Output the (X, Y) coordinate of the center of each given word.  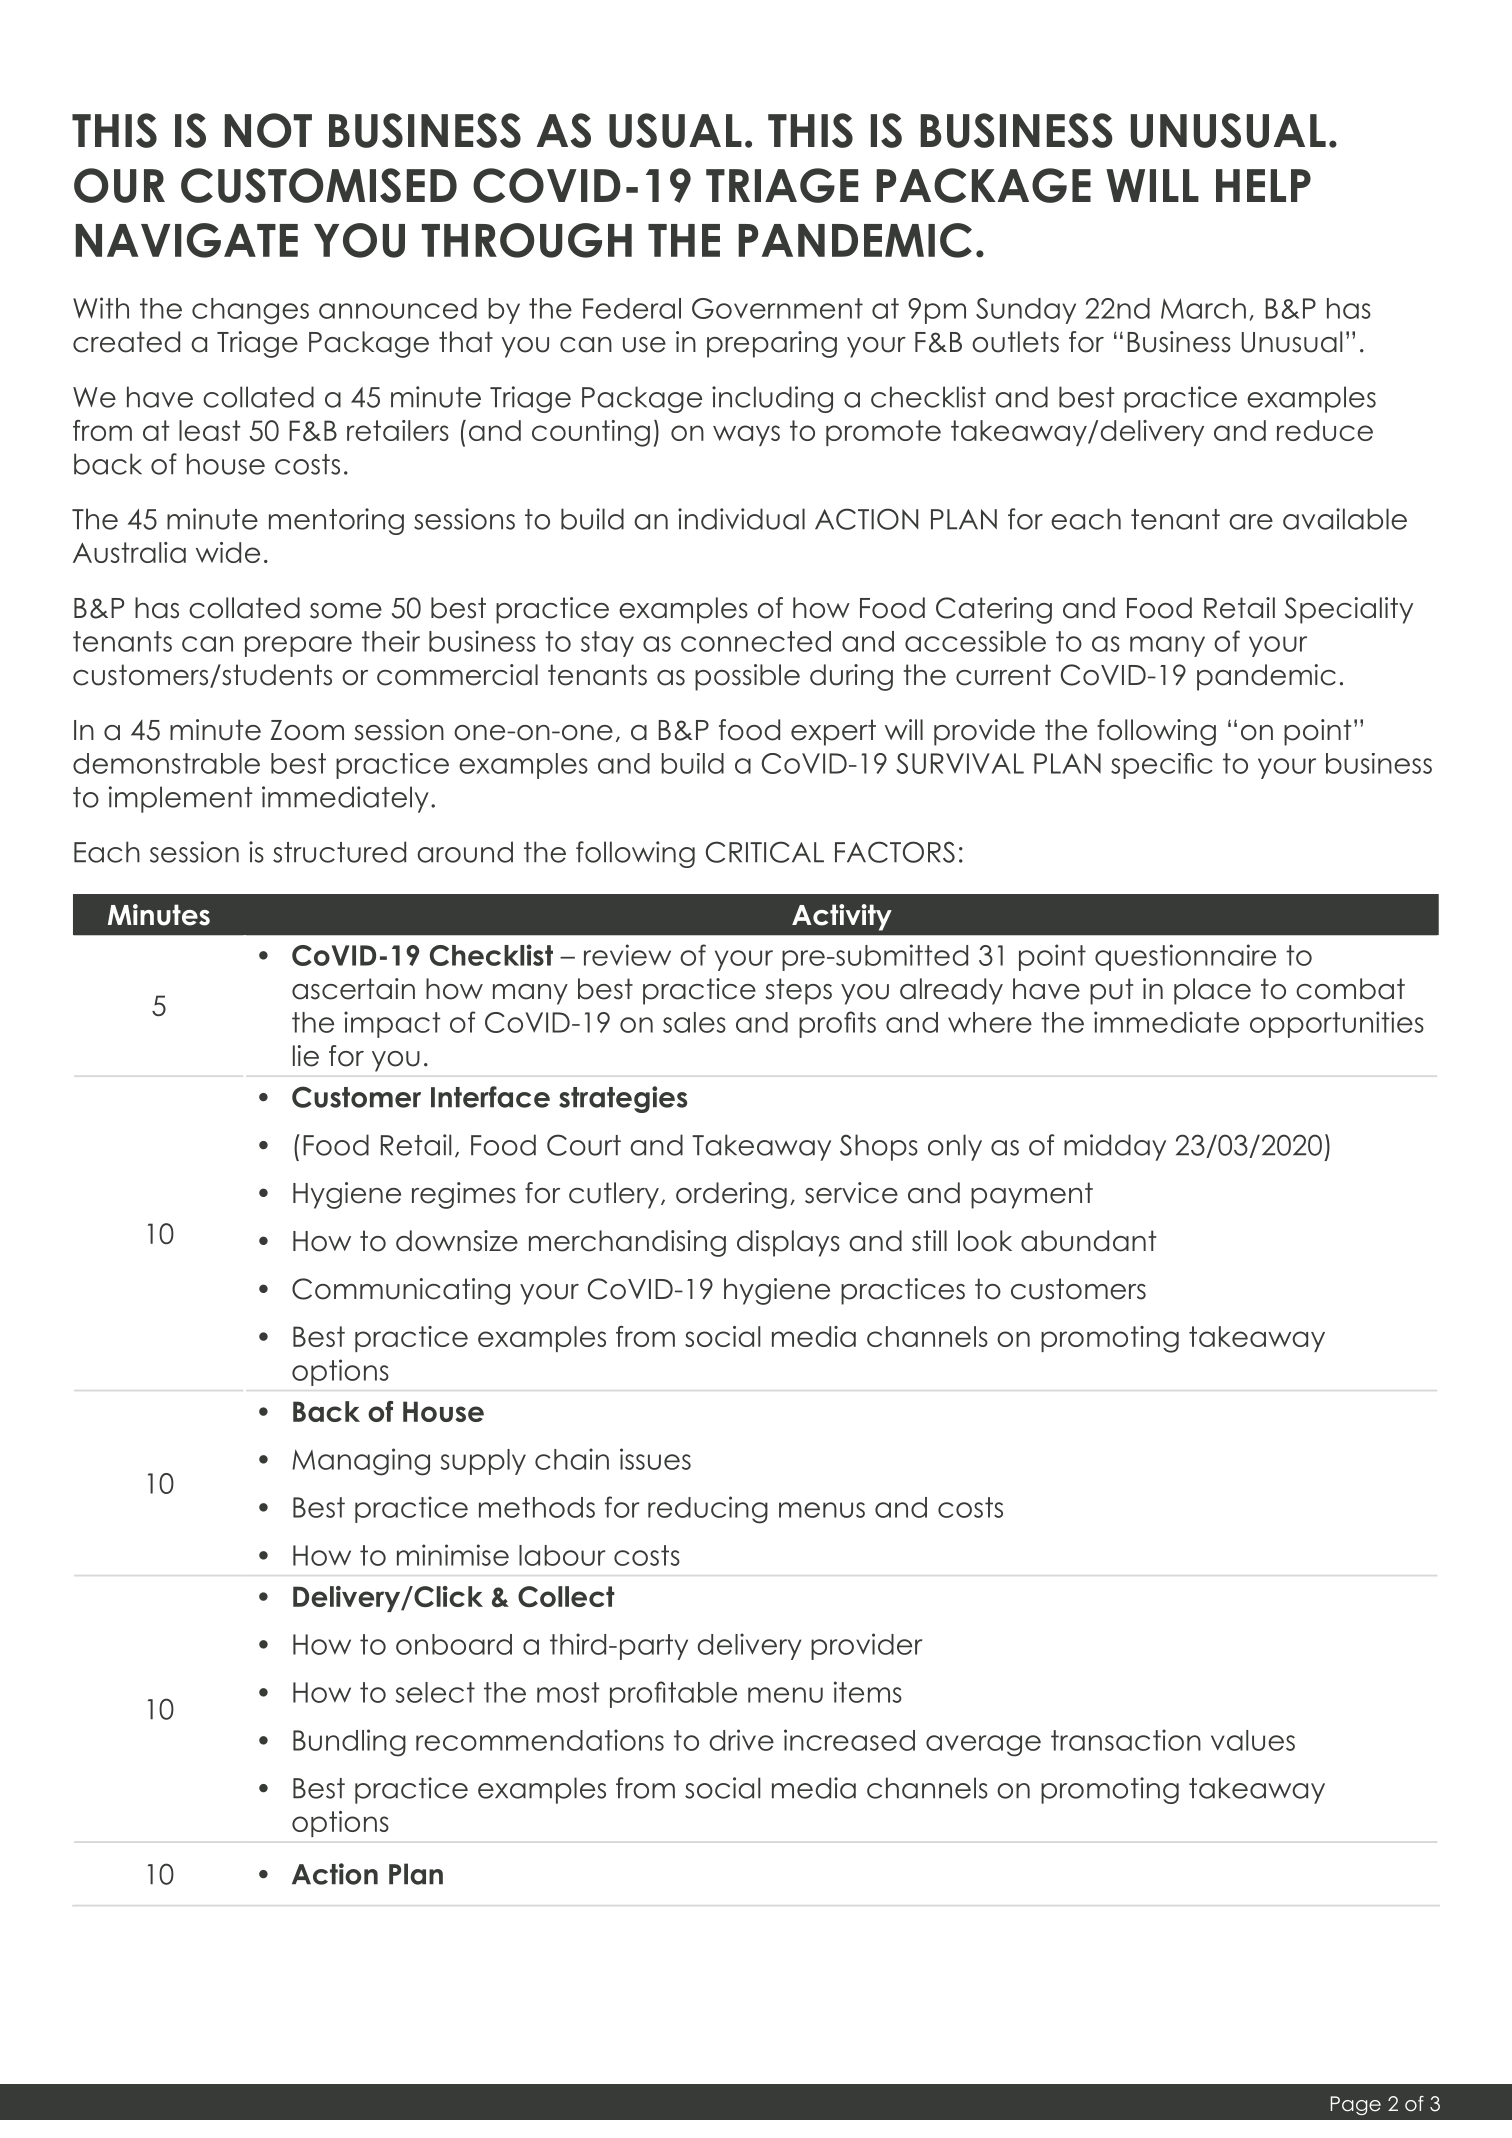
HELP (1263, 185)
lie (306, 1056)
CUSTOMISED (319, 185)
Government (777, 308)
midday (1115, 1147)
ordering (731, 1195)
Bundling (349, 1743)
